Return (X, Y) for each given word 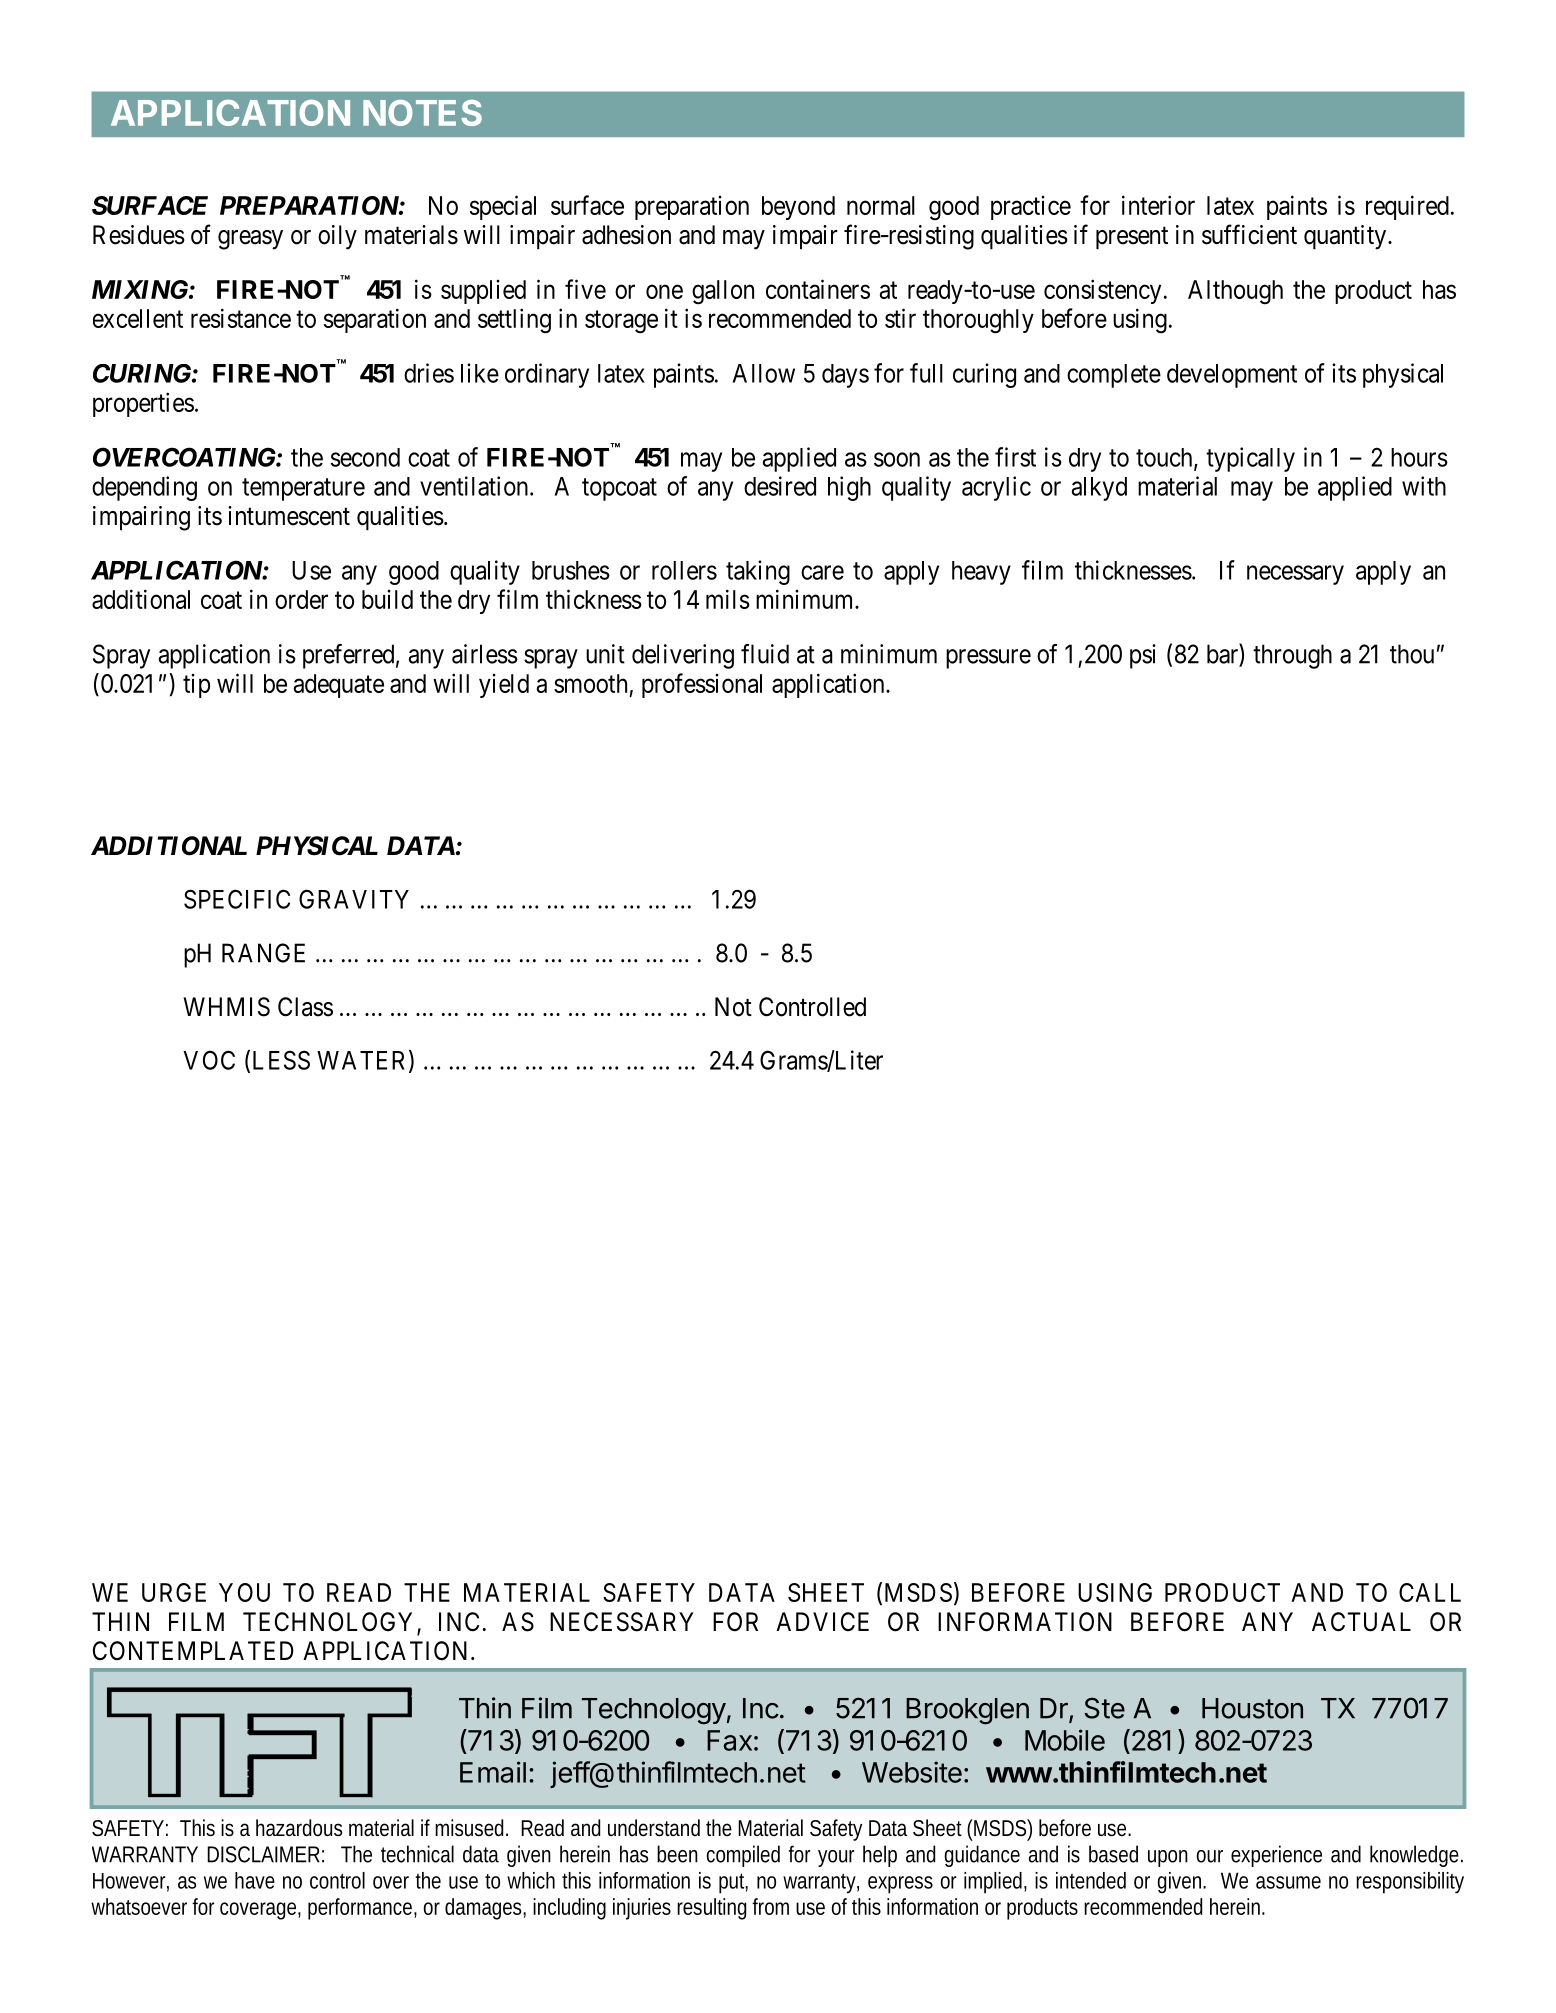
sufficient (1249, 234)
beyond (798, 208)
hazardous (299, 1828)
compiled (743, 1856)
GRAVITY (354, 899)
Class (305, 1007)
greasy (250, 240)
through (1292, 656)
